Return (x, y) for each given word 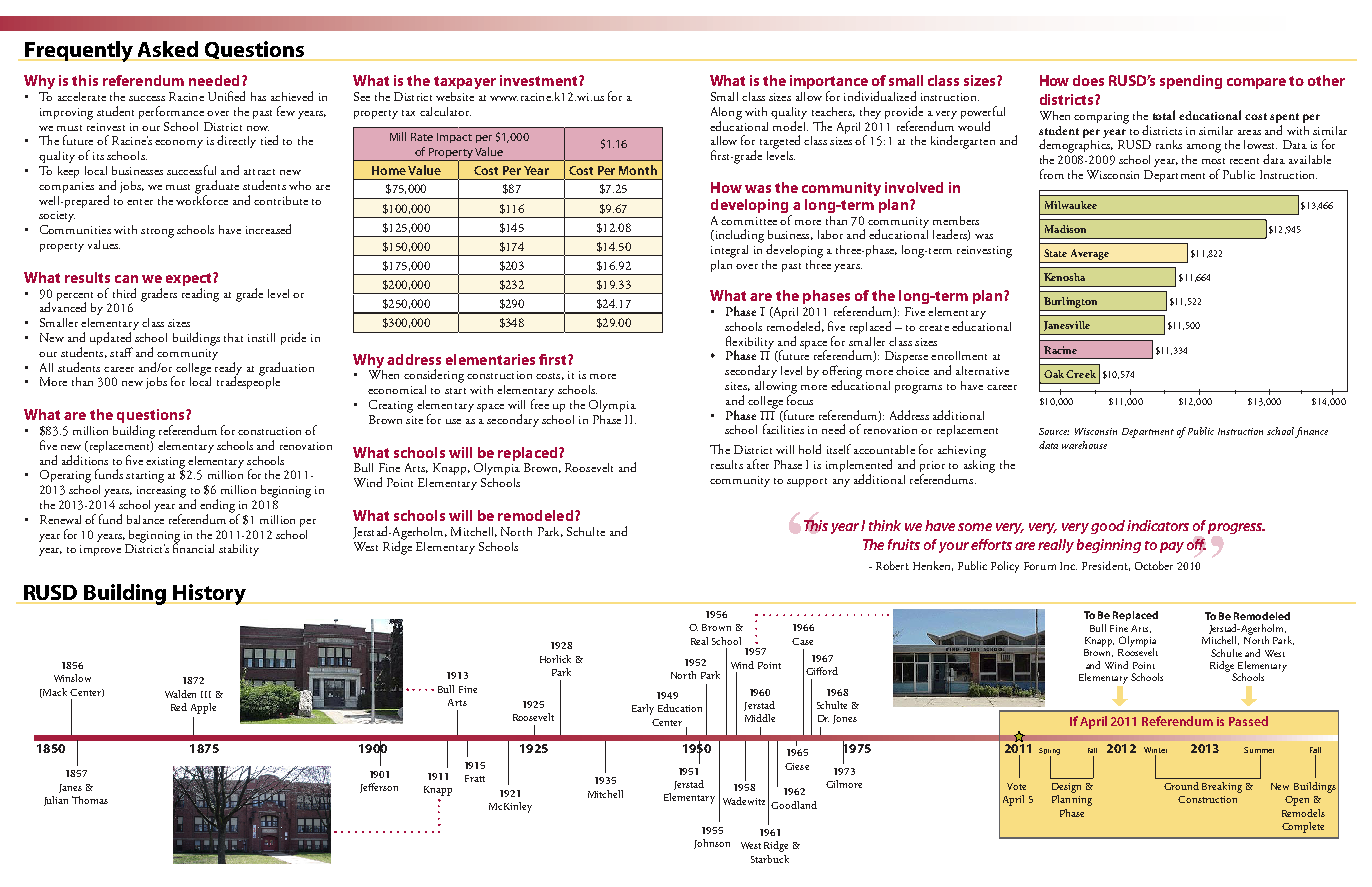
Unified (226, 96)
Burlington (1071, 304)
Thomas (90, 800)
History (210, 594)
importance (829, 83)
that (233, 337)
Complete (1303, 827)
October (1154, 565)
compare (1256, 83)
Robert (892, 565)
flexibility (750, 343)
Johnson (712, 844)
